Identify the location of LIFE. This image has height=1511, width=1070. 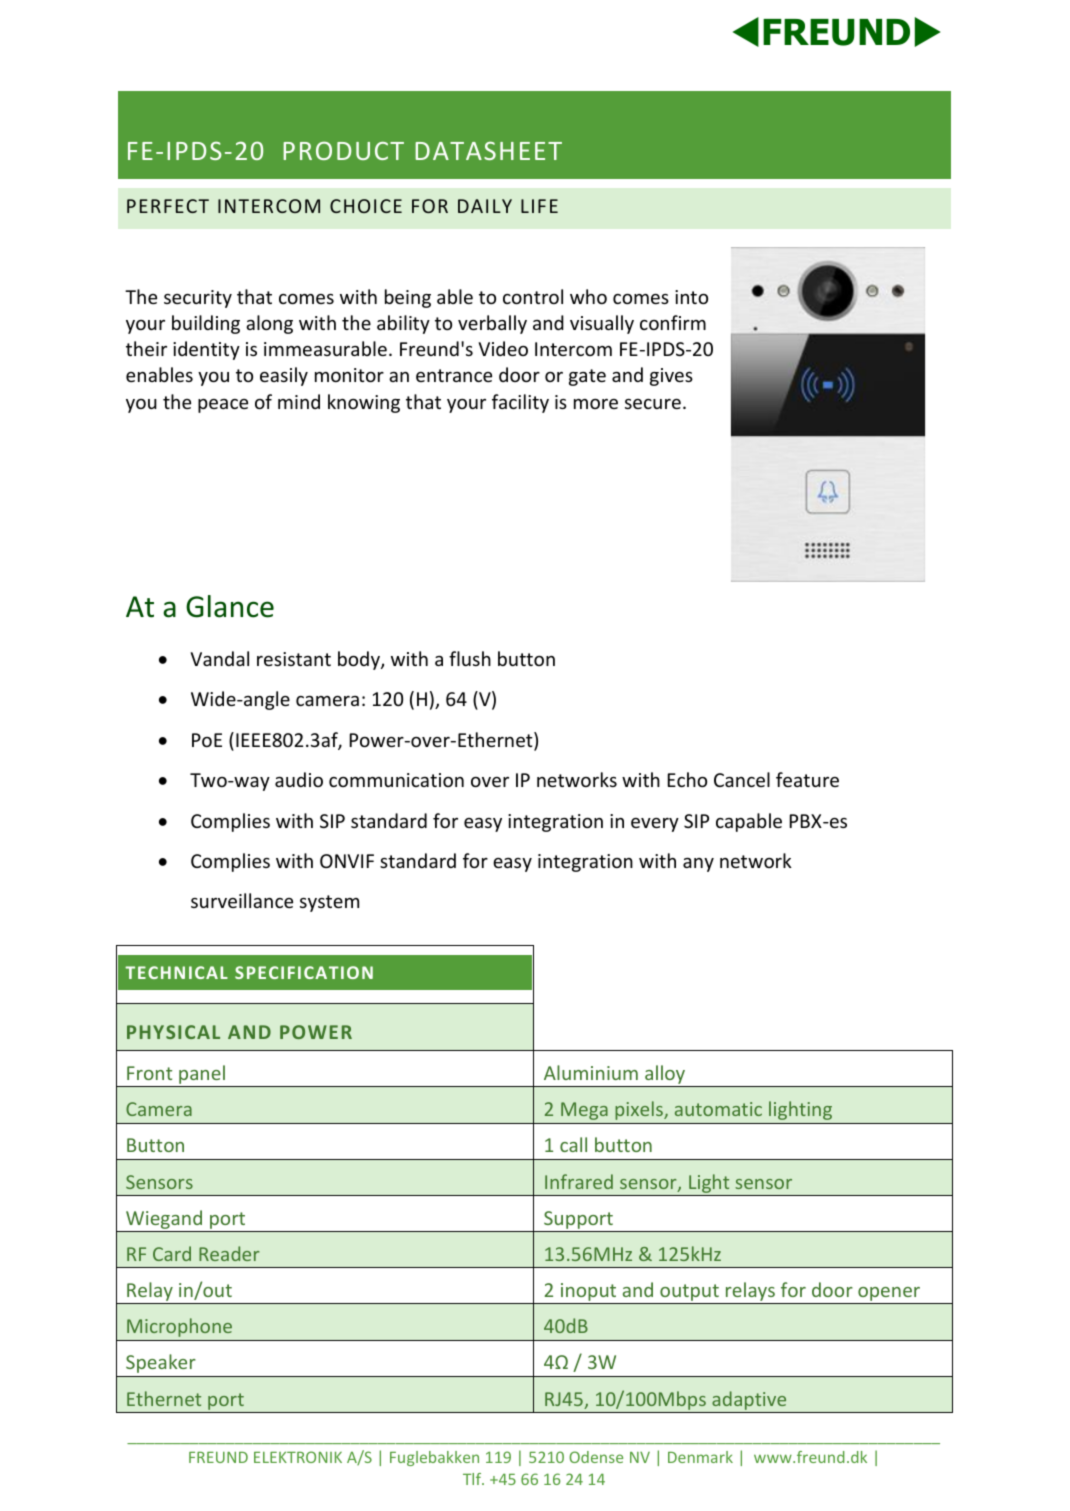
(539, 206).
